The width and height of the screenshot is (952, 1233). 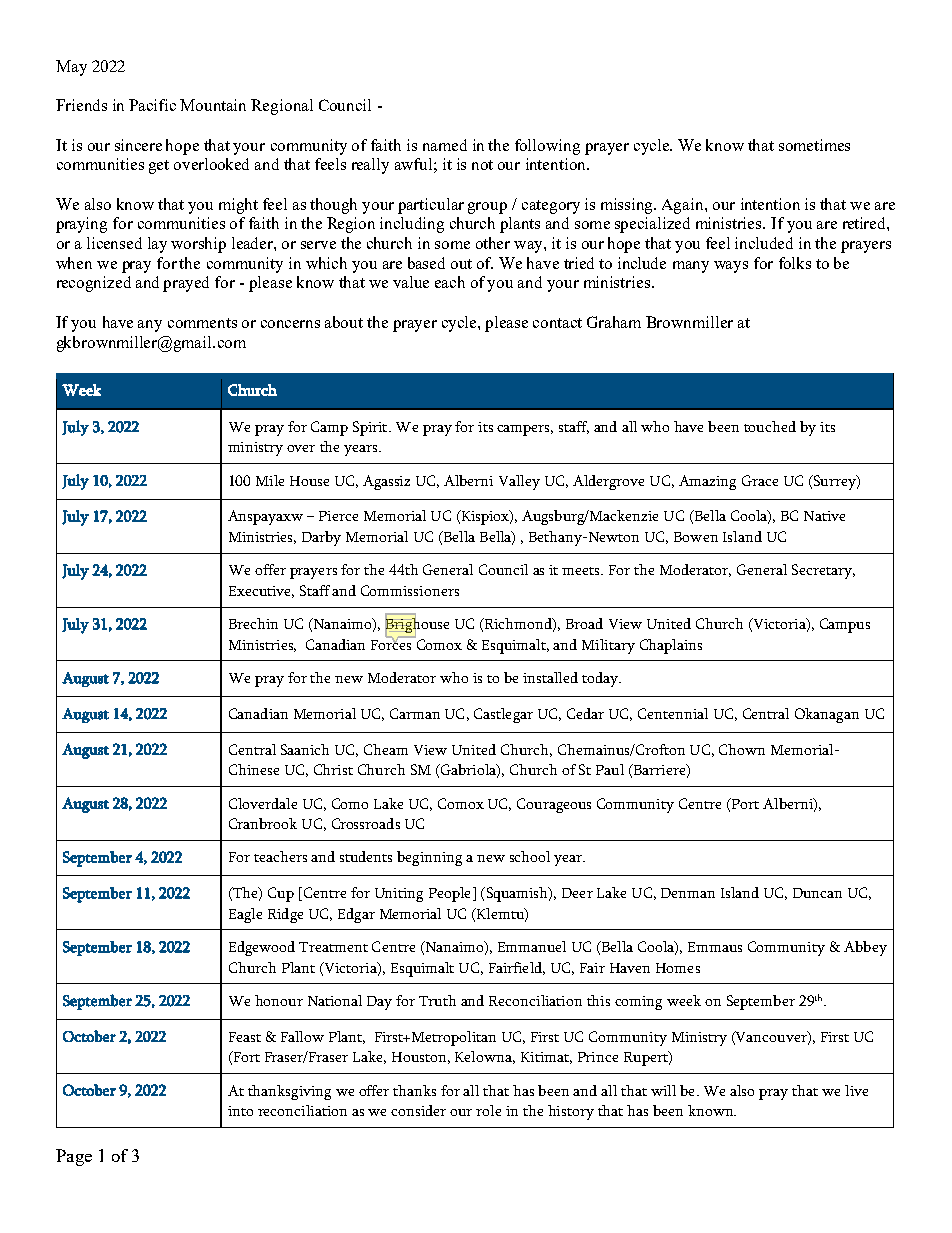 What do you see at coordinates (684, 206) in the screenshot?
I see `Again` at bounding box center [684, 206].
